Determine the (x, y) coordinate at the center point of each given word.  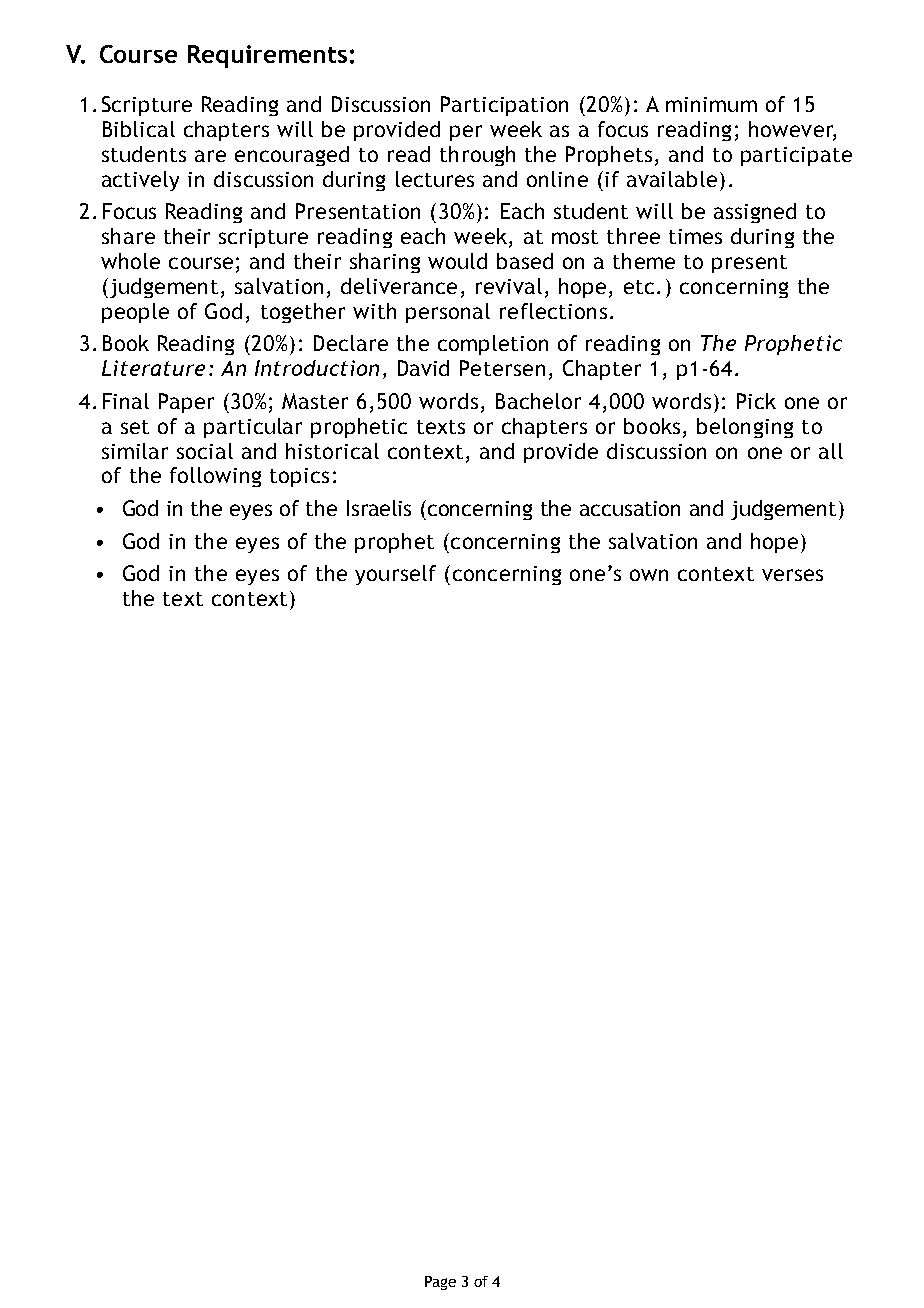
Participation (504, 106)
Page (440, 1283)
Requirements (267, 56)
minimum (711, 104)
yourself (395, 575)
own (649, 575)
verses (792, 575)
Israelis (379, 508)
